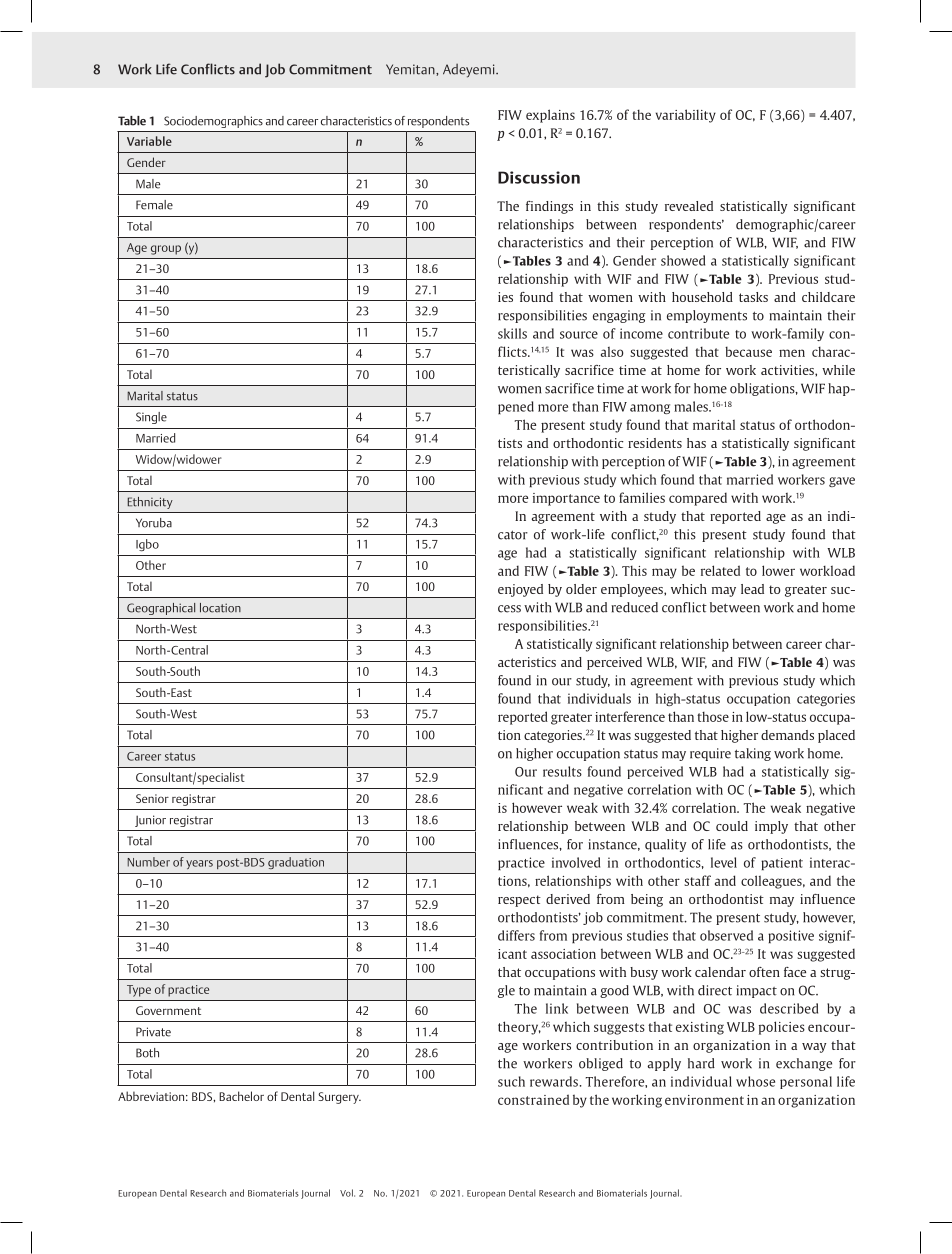 The height and width of the screenshot is (1254, 952). Describe the element at coordinates (199, 864) in the screenshot. I see `years` at that location.
